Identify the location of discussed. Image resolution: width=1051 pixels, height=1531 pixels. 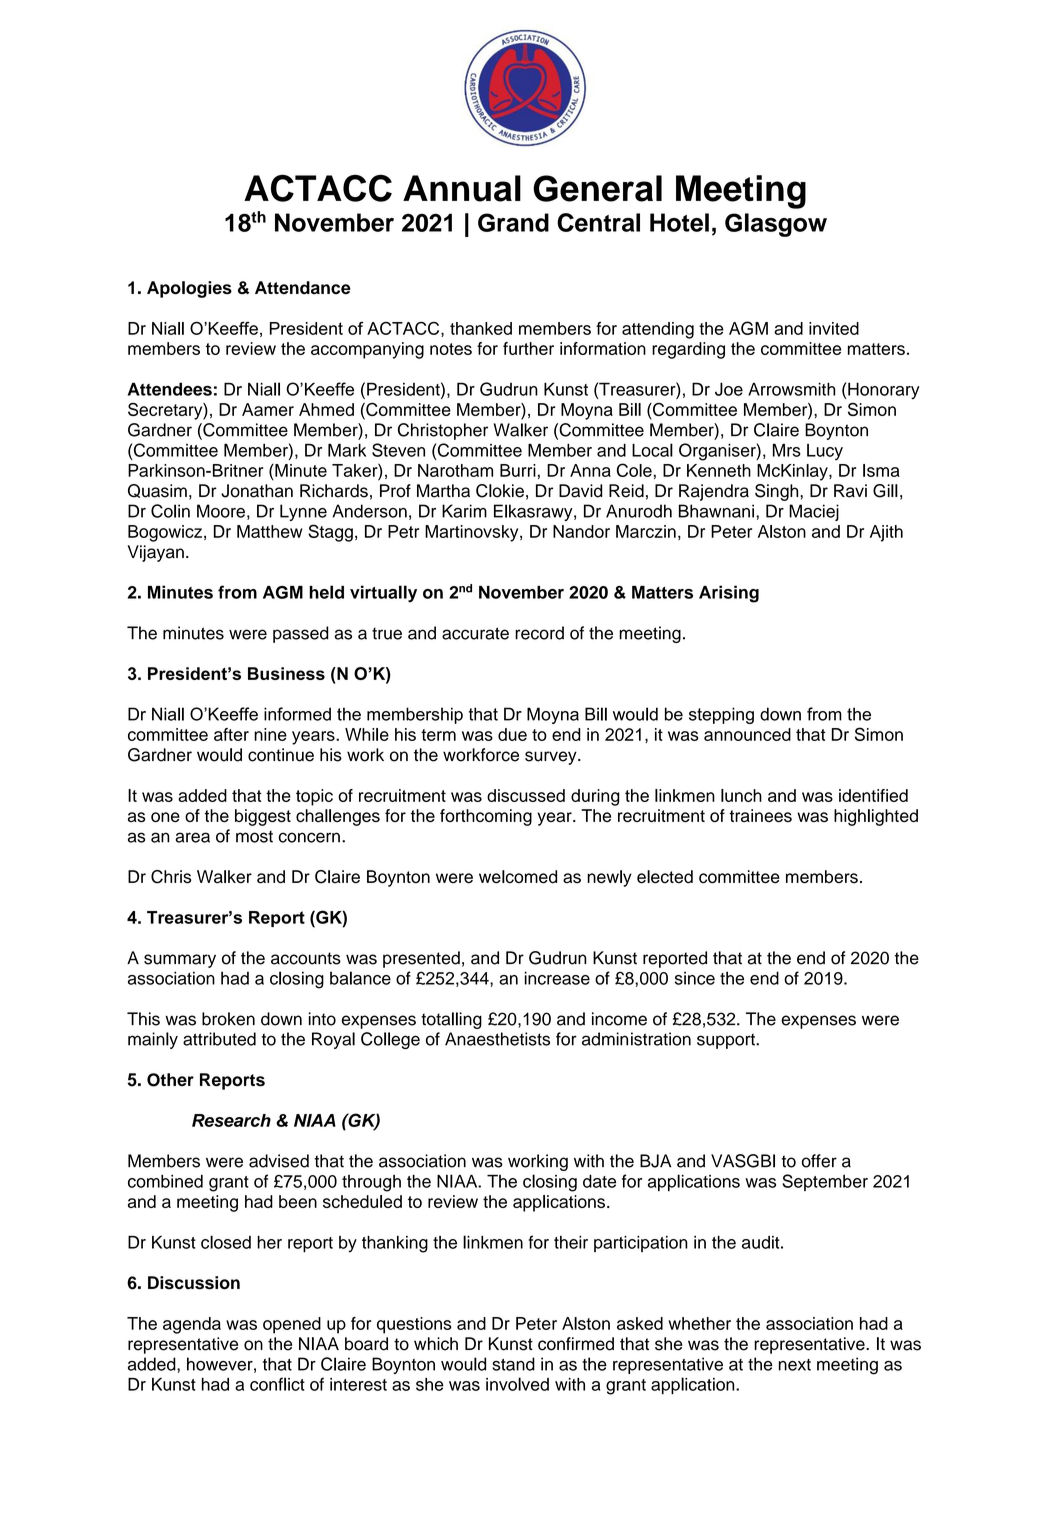
(526, 795).
